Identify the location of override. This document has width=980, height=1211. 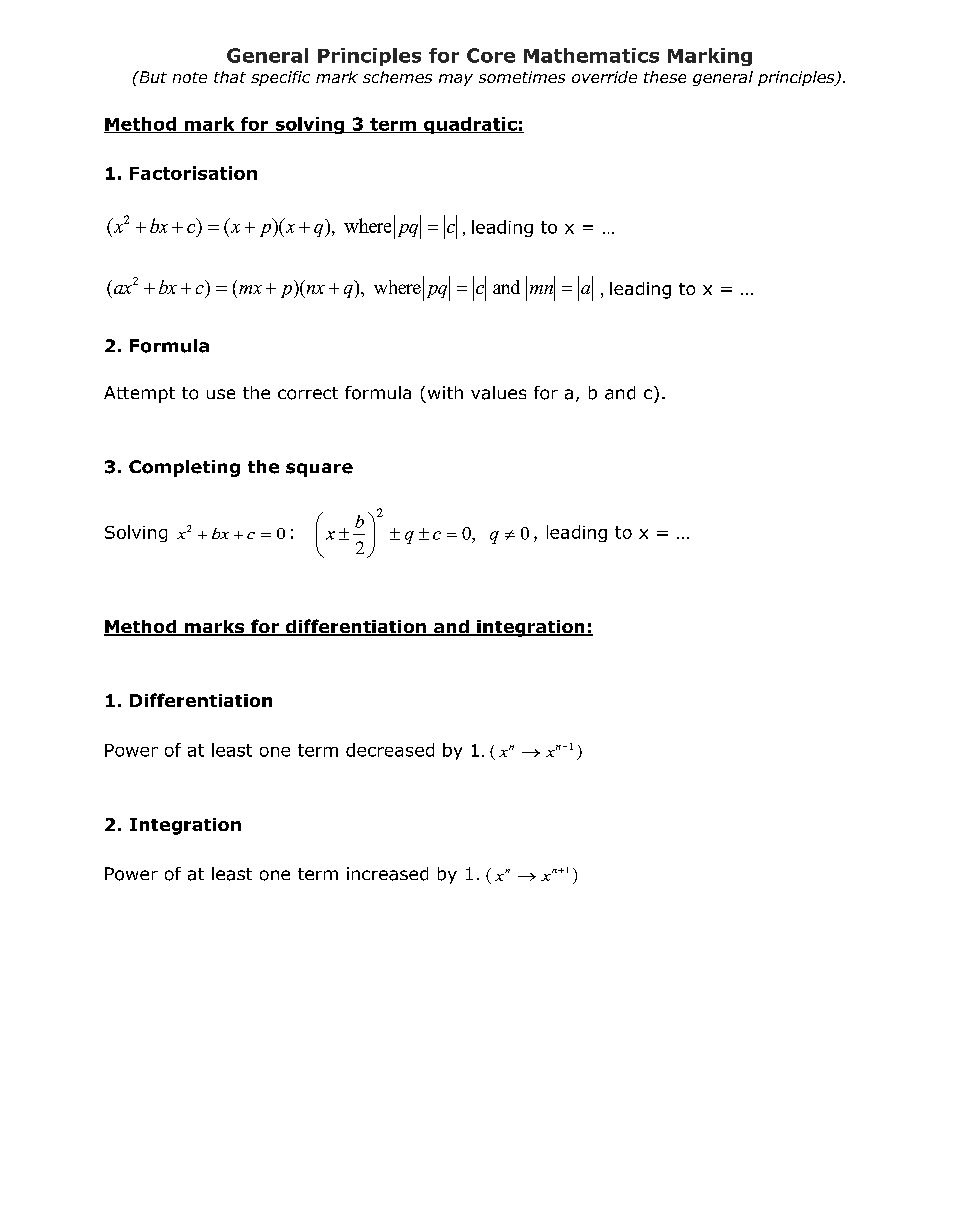
(604, 77).
